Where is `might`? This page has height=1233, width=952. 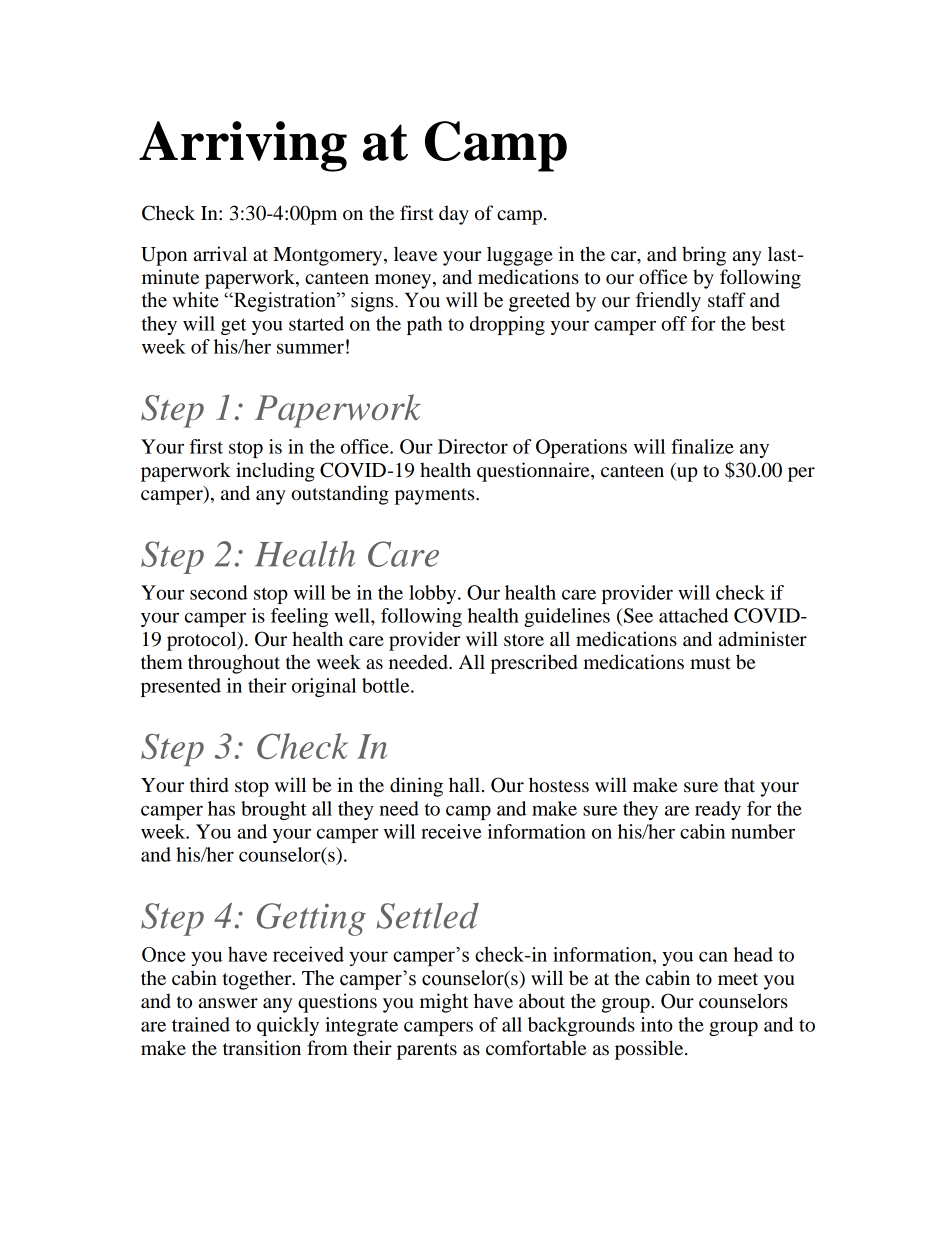 might is located at coordinates (444, 1003).
